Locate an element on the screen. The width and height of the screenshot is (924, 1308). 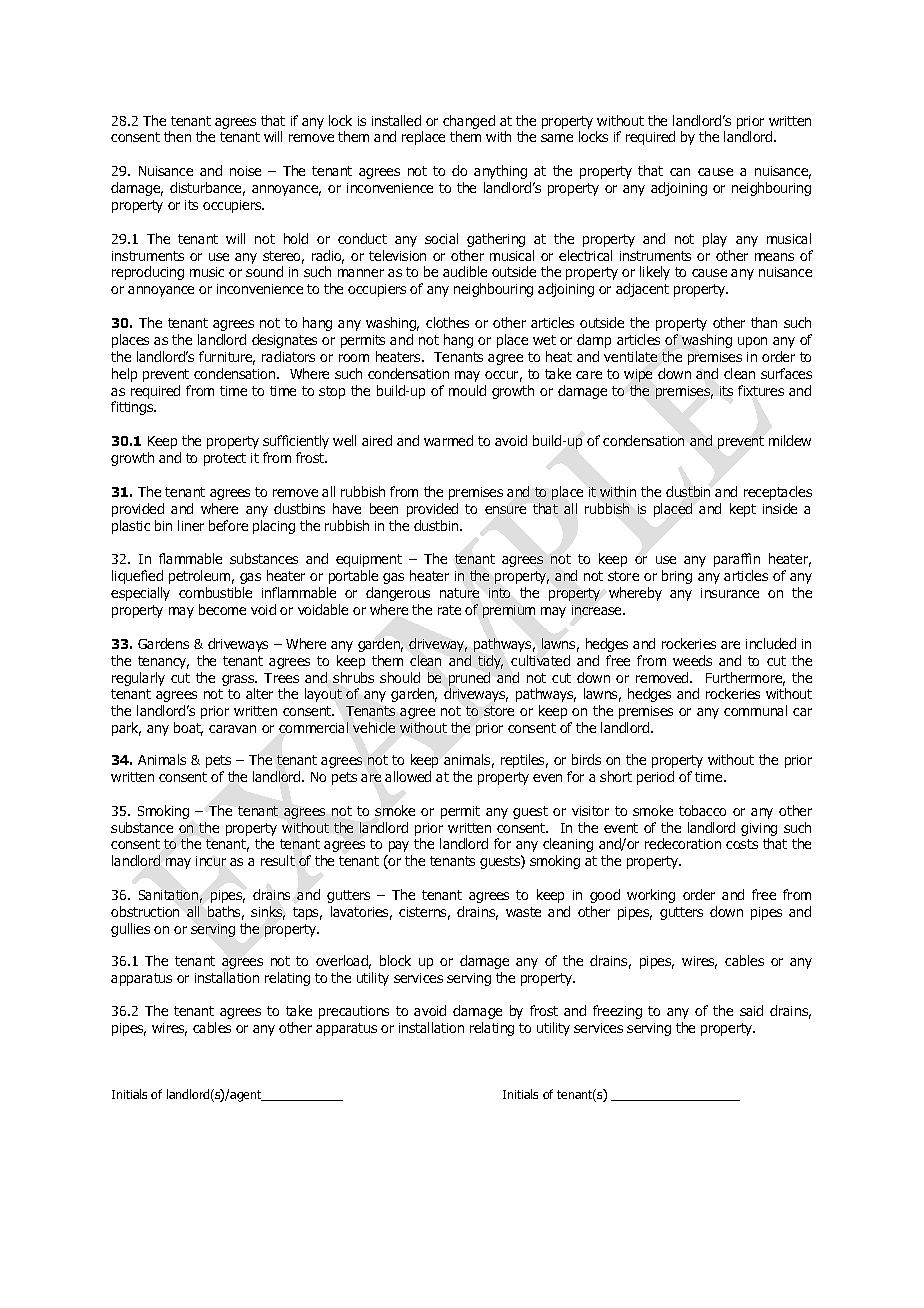
weeds is located at coordinates (692, 660).
